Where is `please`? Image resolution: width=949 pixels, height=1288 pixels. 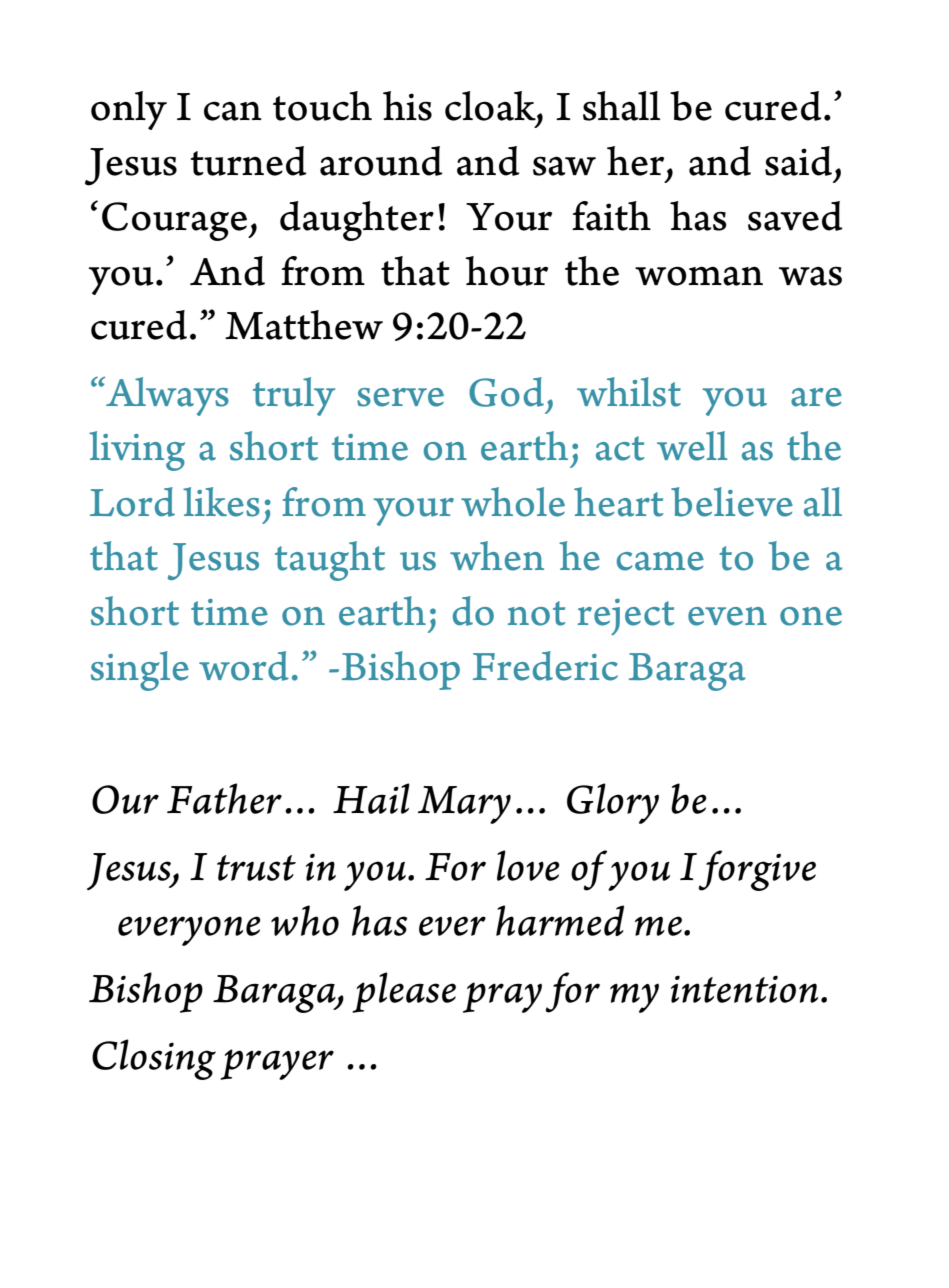
please is located at coordinates (404, 992).
